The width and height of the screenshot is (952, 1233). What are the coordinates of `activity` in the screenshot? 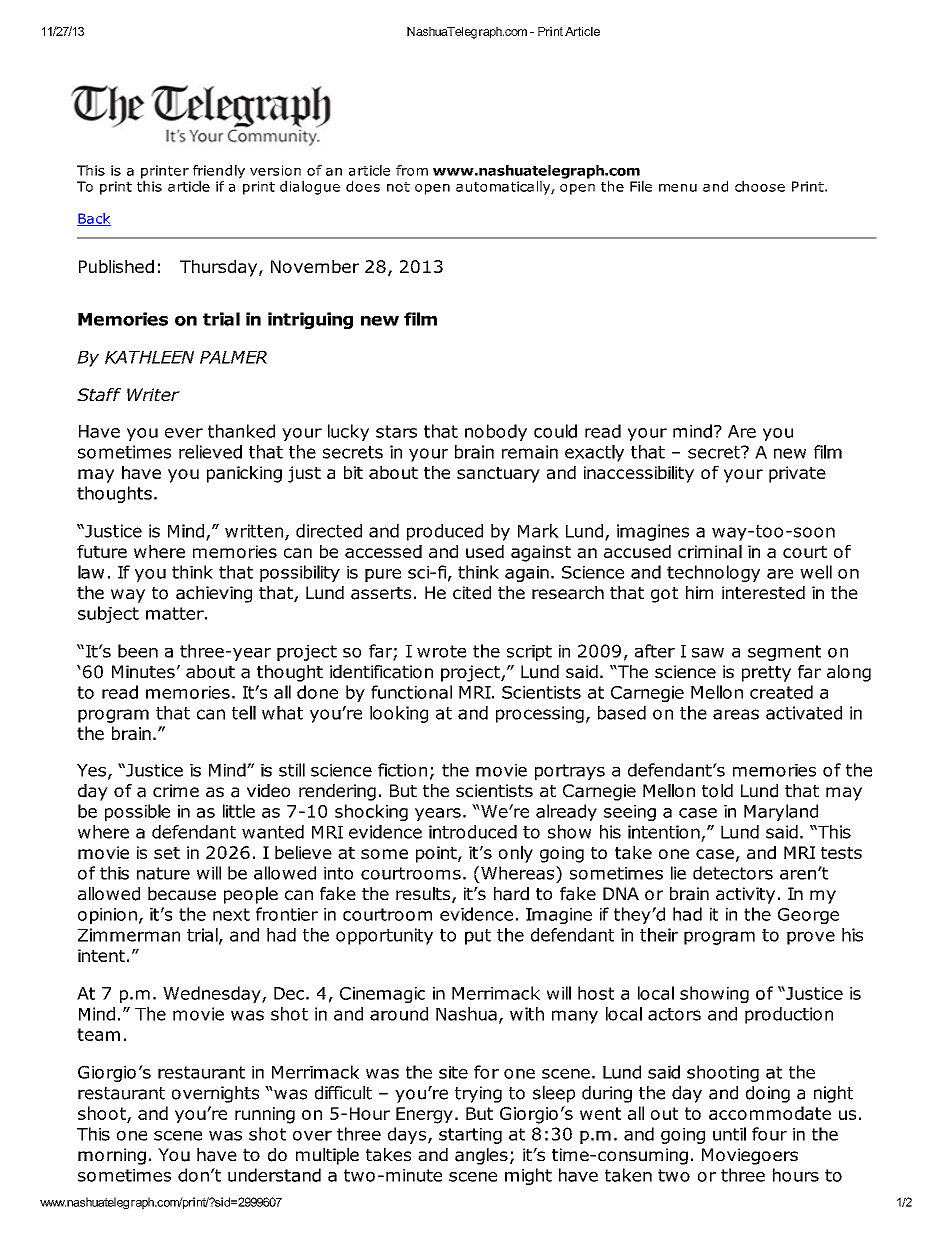 It's located at (745, 895).
